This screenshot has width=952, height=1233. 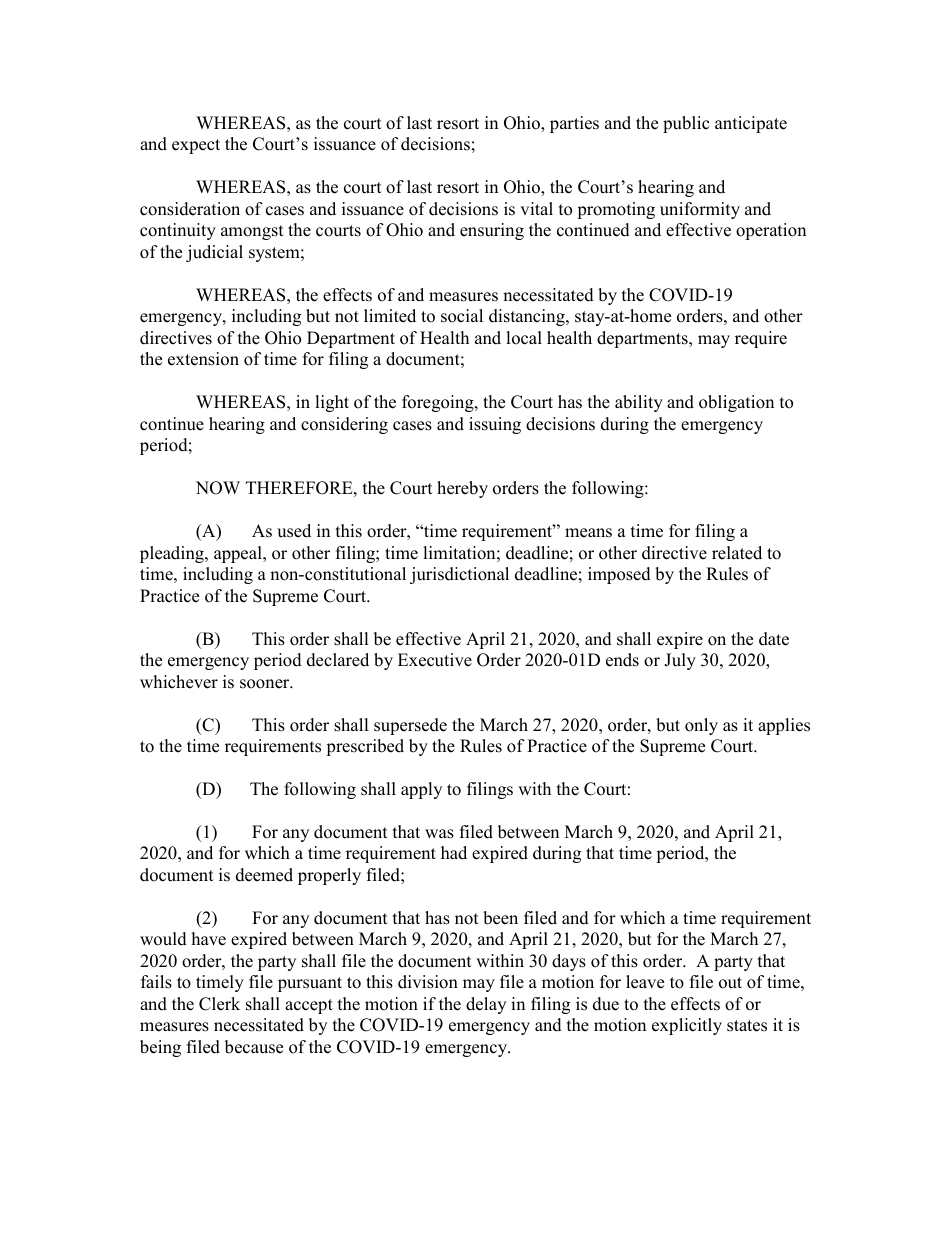 What do you see at coordinates (736, 403) in the screenshot?
I see `obligation` at bounding box center [736, 403].
